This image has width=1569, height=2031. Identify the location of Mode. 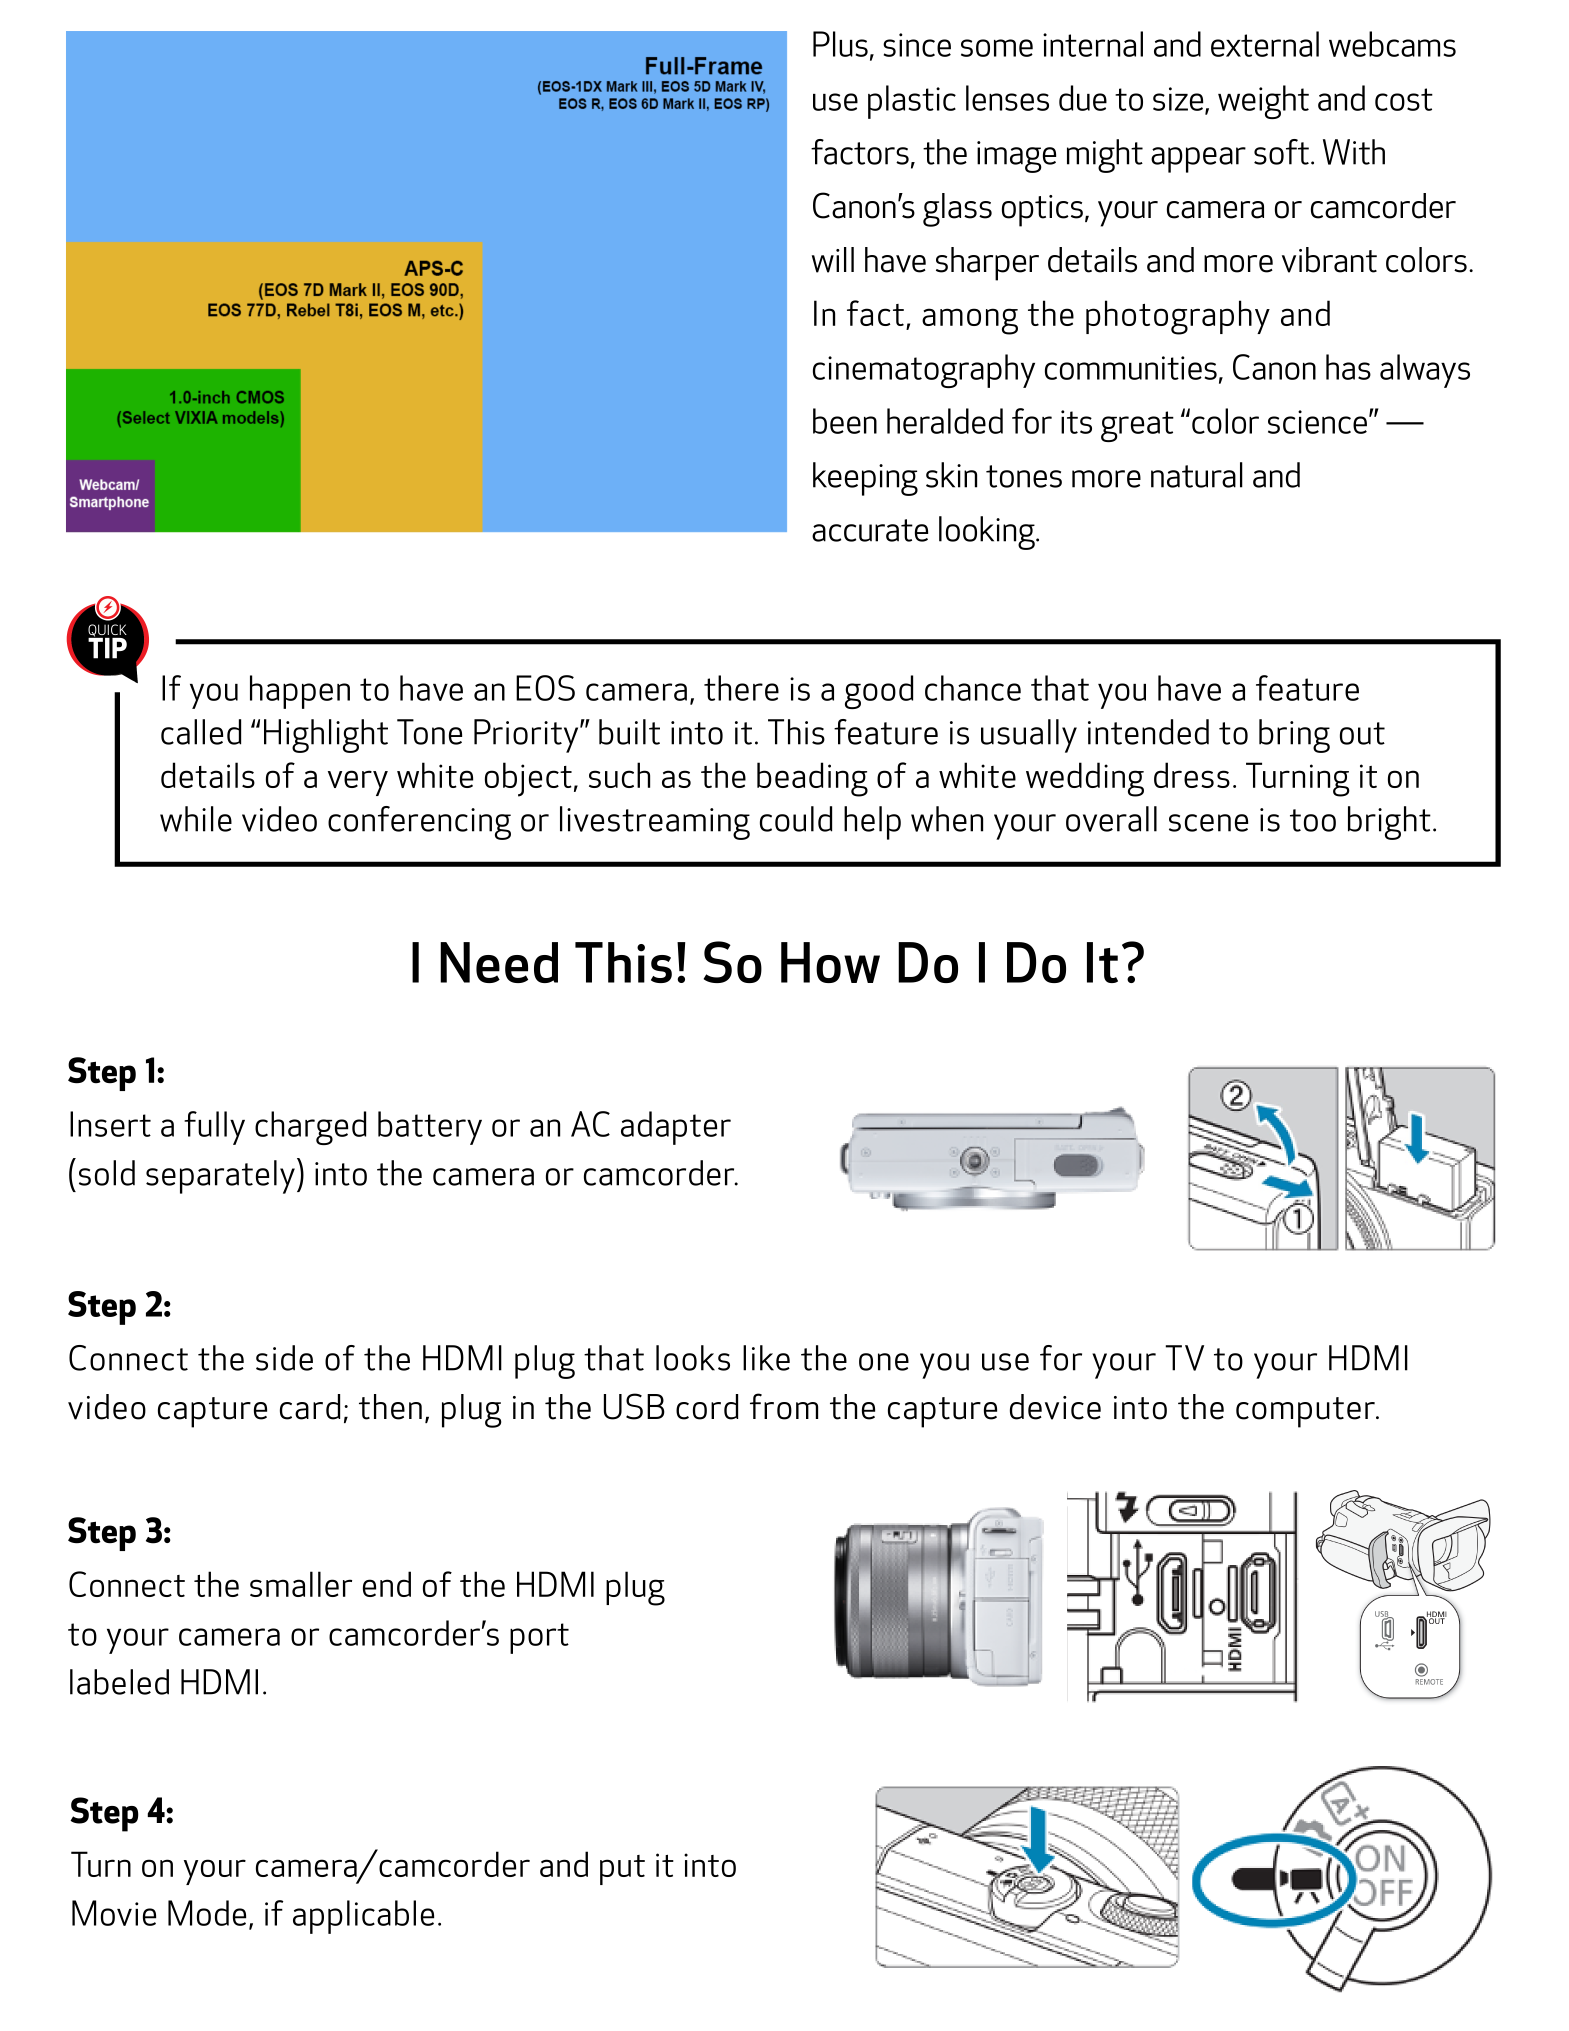
(207, 1913).
